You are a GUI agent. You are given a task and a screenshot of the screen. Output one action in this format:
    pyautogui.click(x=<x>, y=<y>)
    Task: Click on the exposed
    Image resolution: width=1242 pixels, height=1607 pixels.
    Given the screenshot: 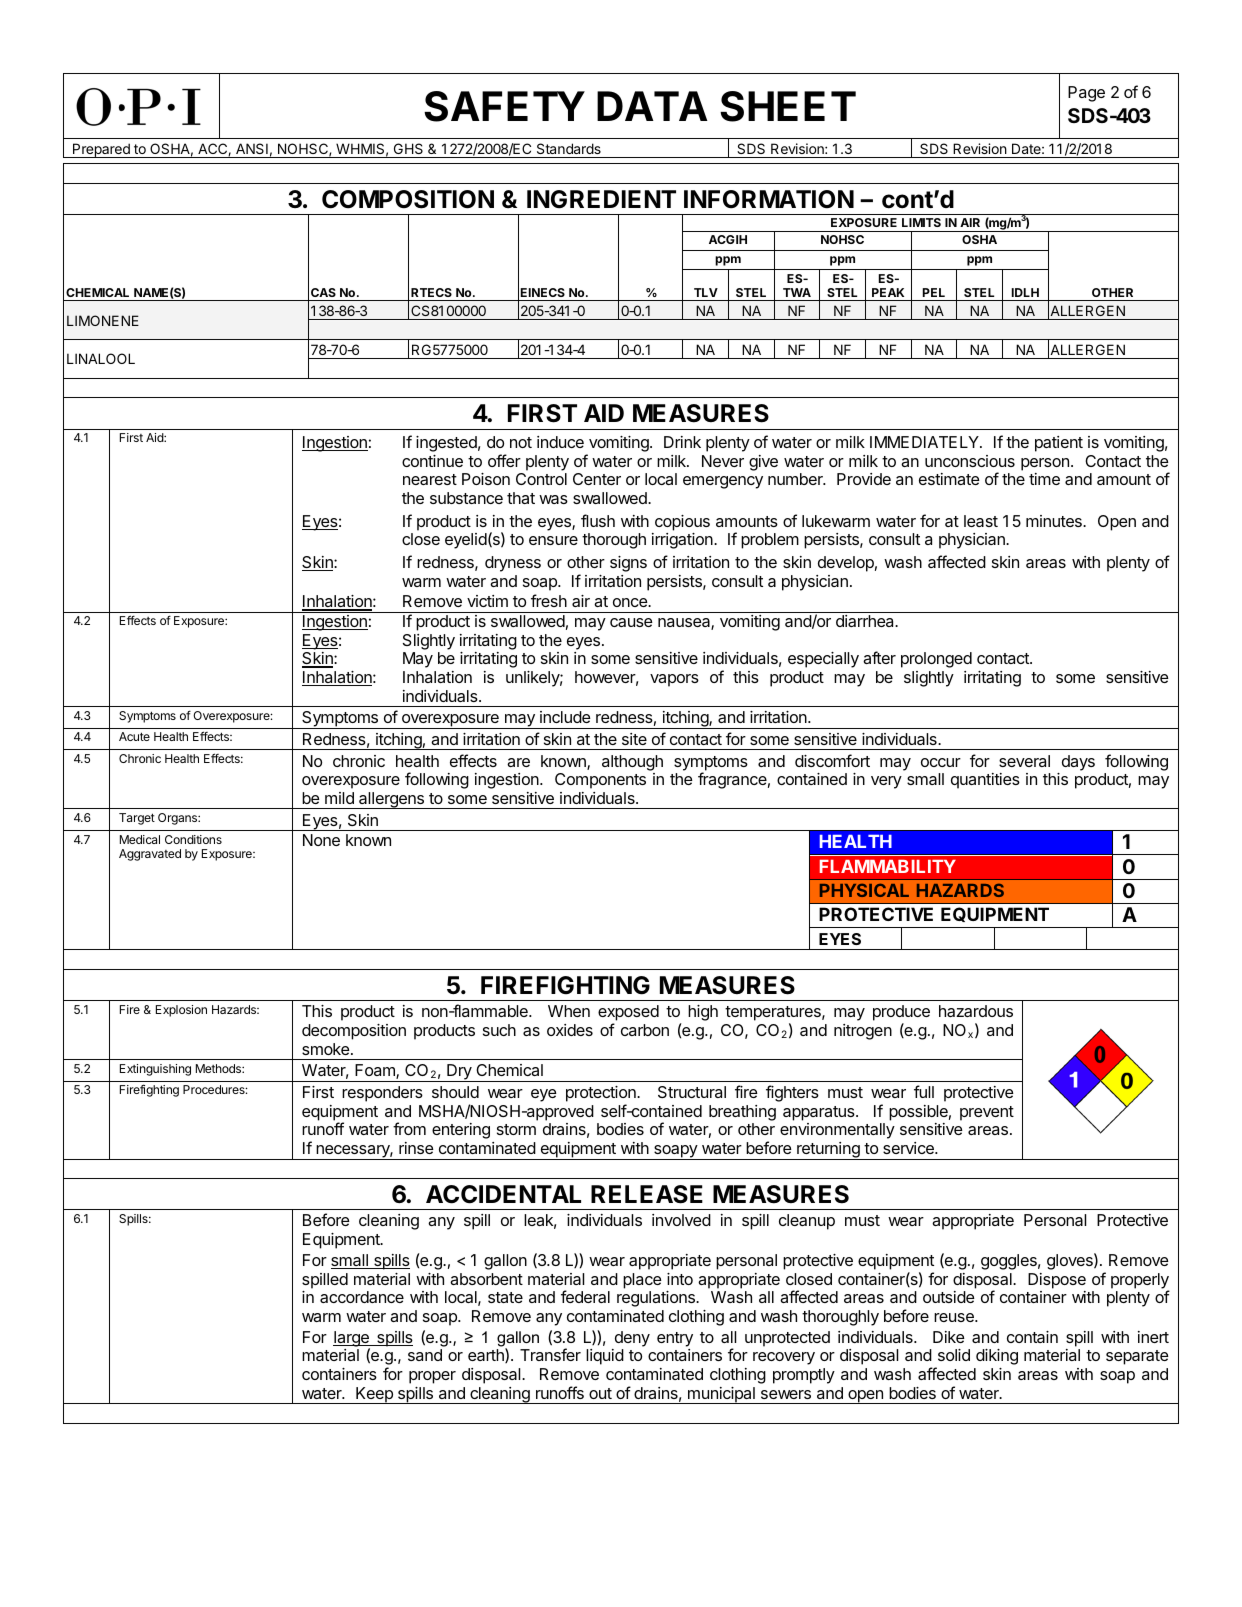 What is the action you would take?
    pyautogui.click(x=628, y=1014)
